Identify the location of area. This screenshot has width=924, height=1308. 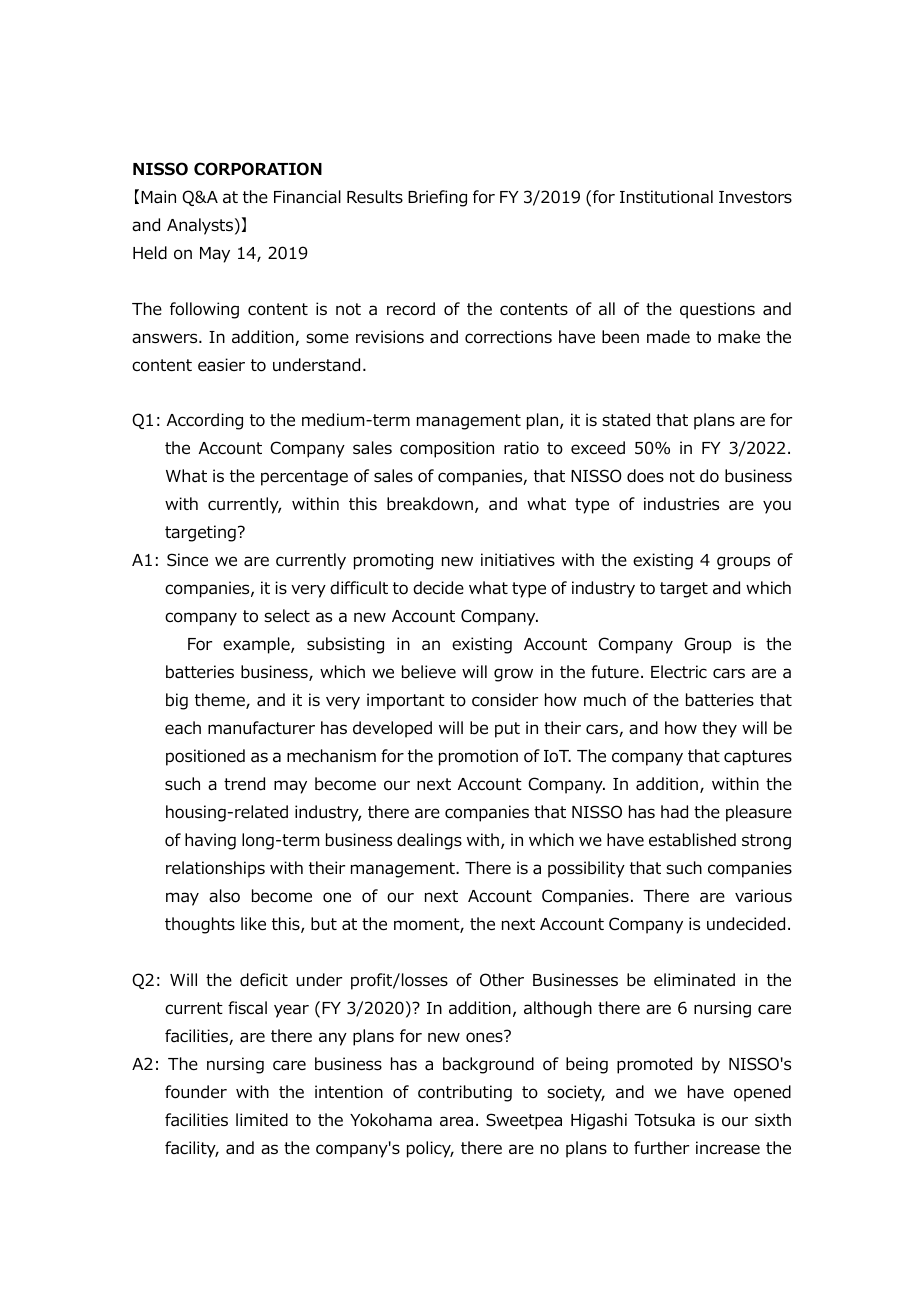
(456, 1121).
